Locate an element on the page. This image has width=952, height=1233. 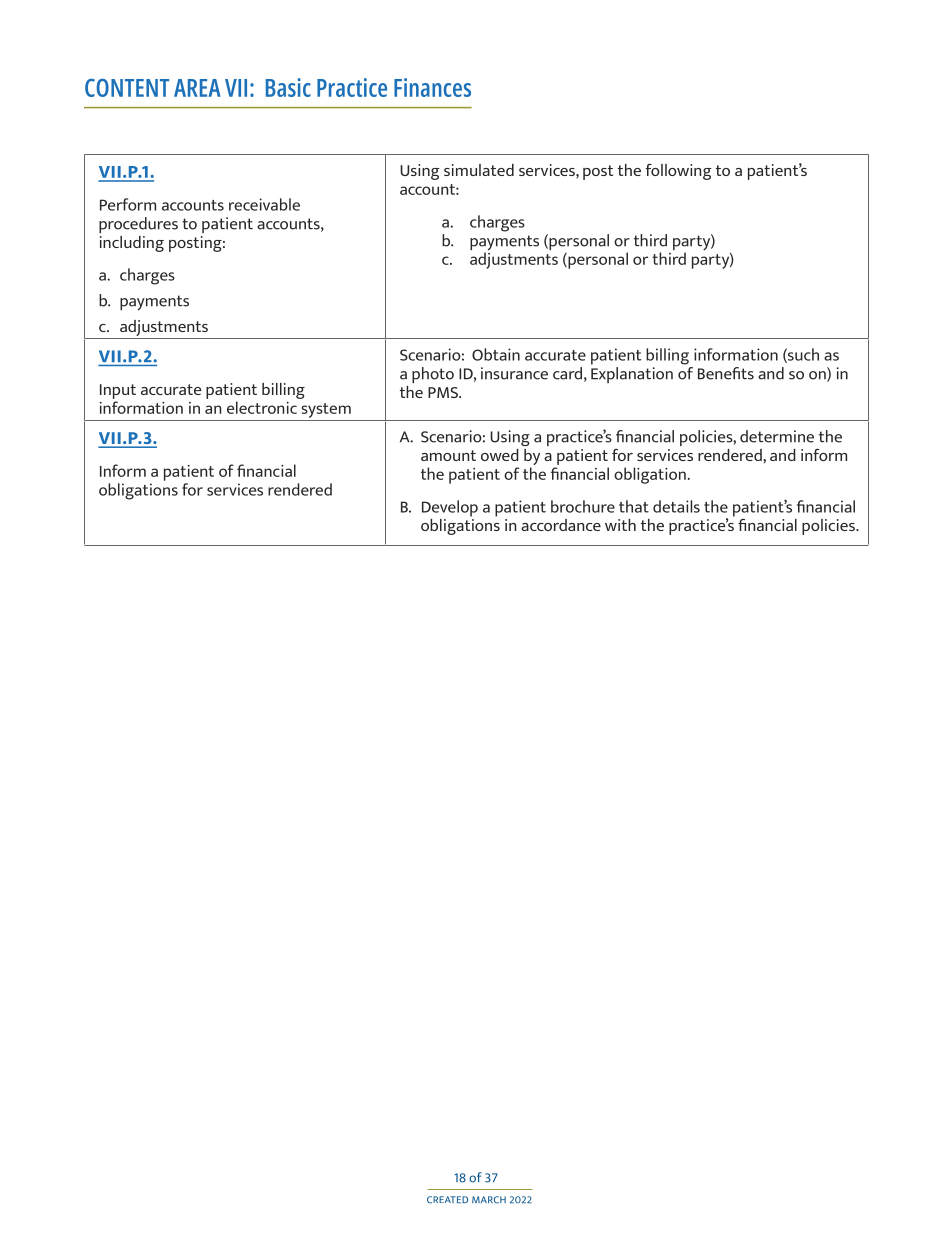
CREATED is located at coordinates (447, 1200).
